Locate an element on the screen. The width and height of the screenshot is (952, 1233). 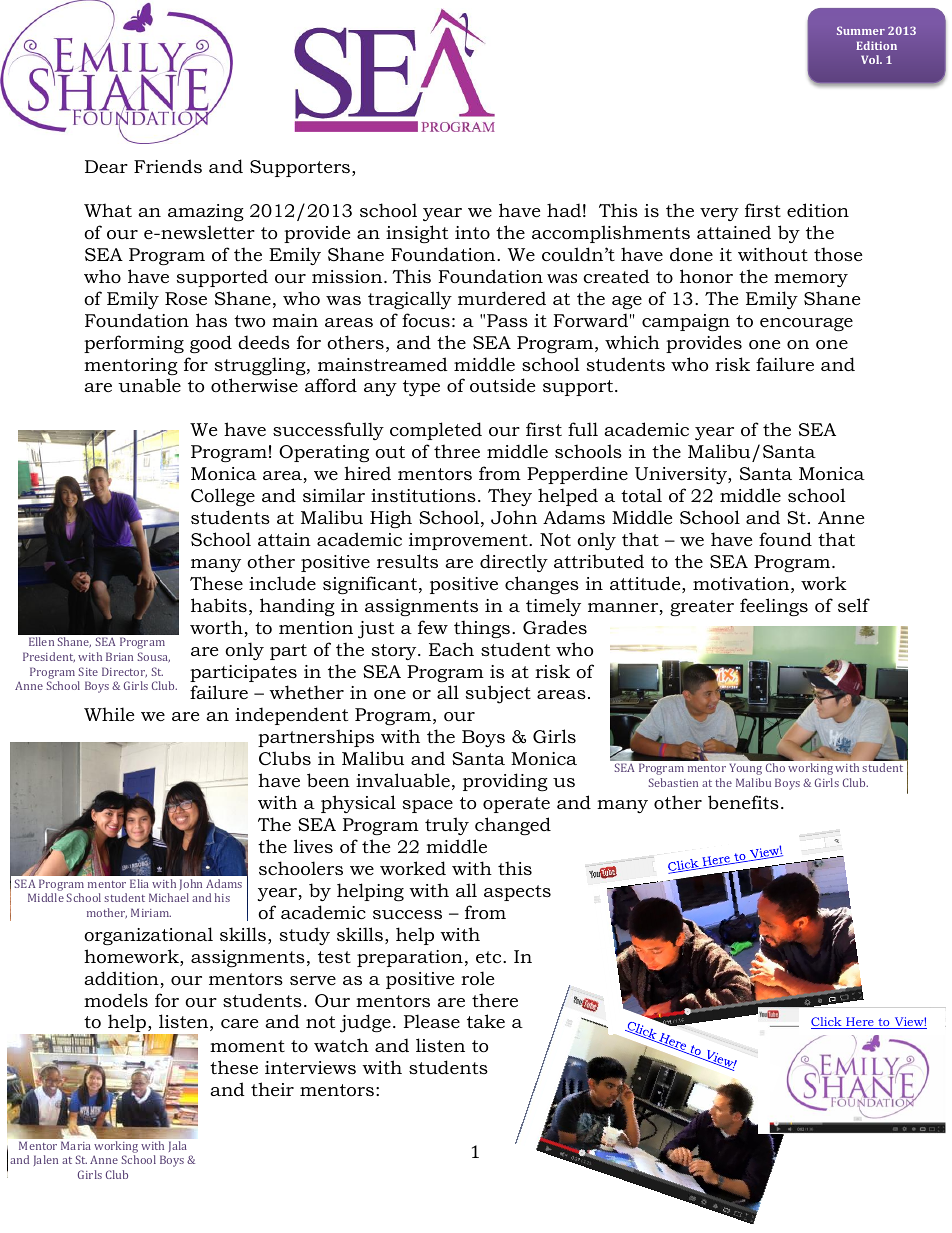
Jala is located at coordinates (177, 1146).
